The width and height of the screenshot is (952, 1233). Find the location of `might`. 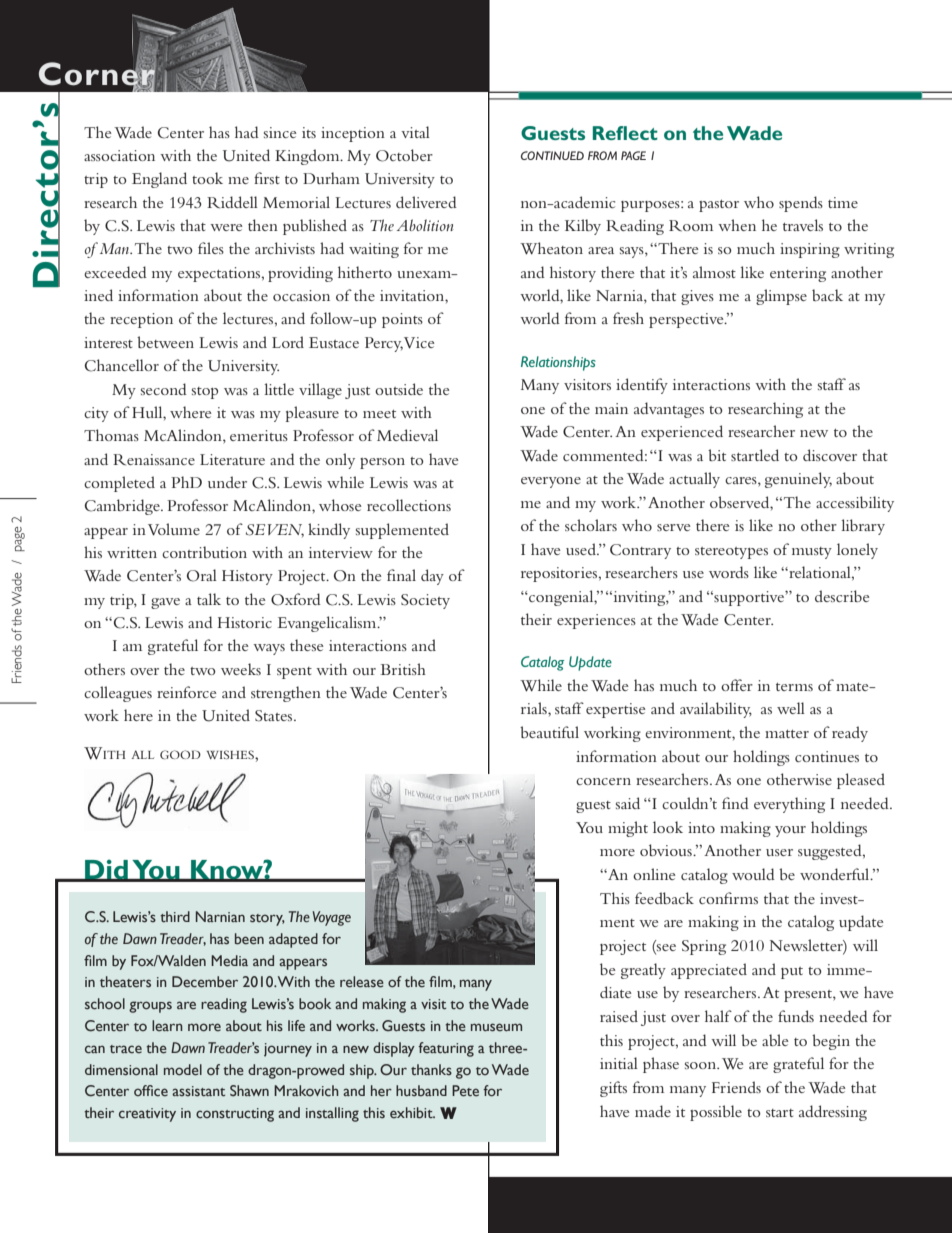

might is located at coordinates (628, 829).
